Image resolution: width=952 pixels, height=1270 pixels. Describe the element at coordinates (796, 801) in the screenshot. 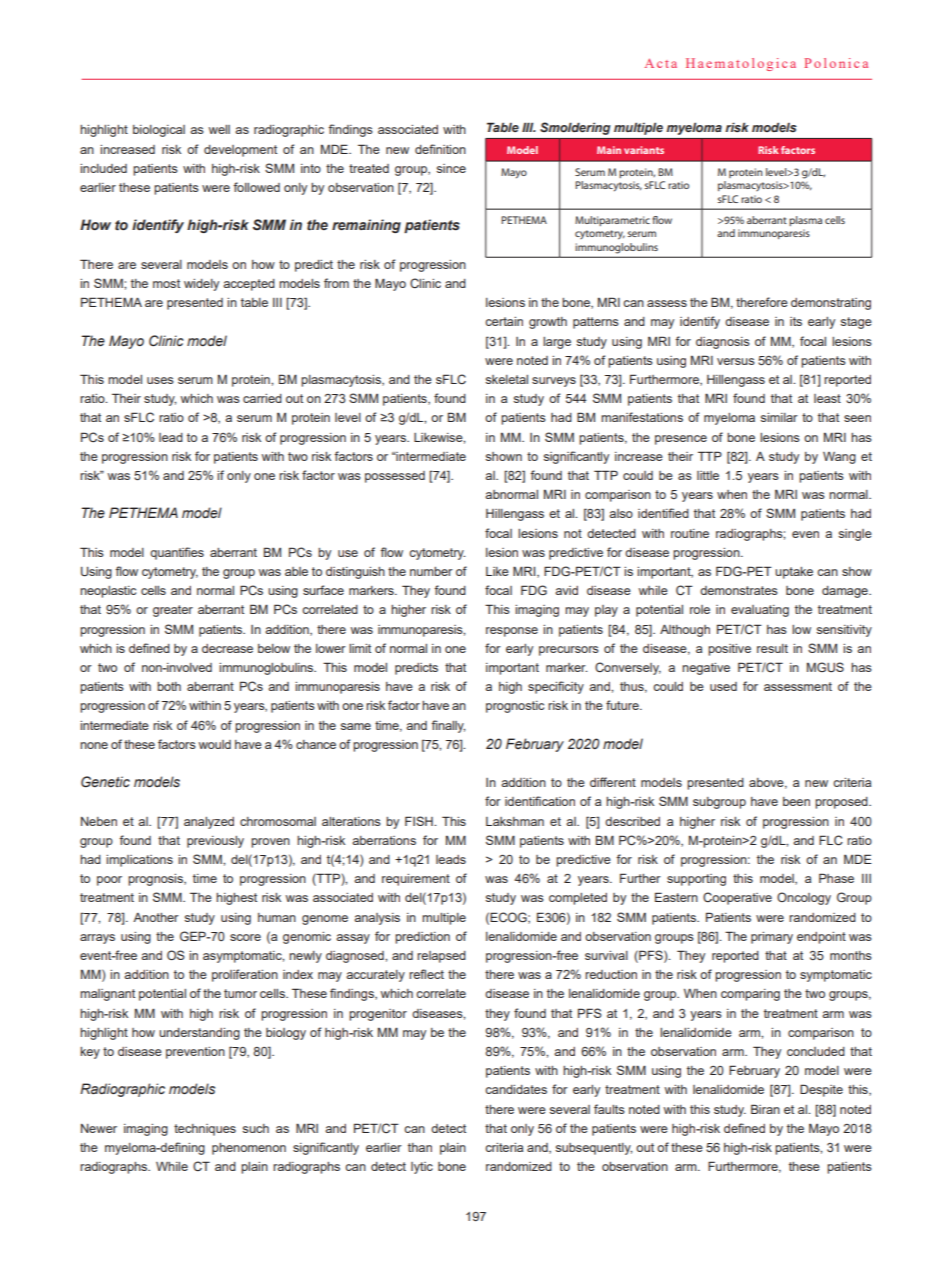

I see `been` at that location.
